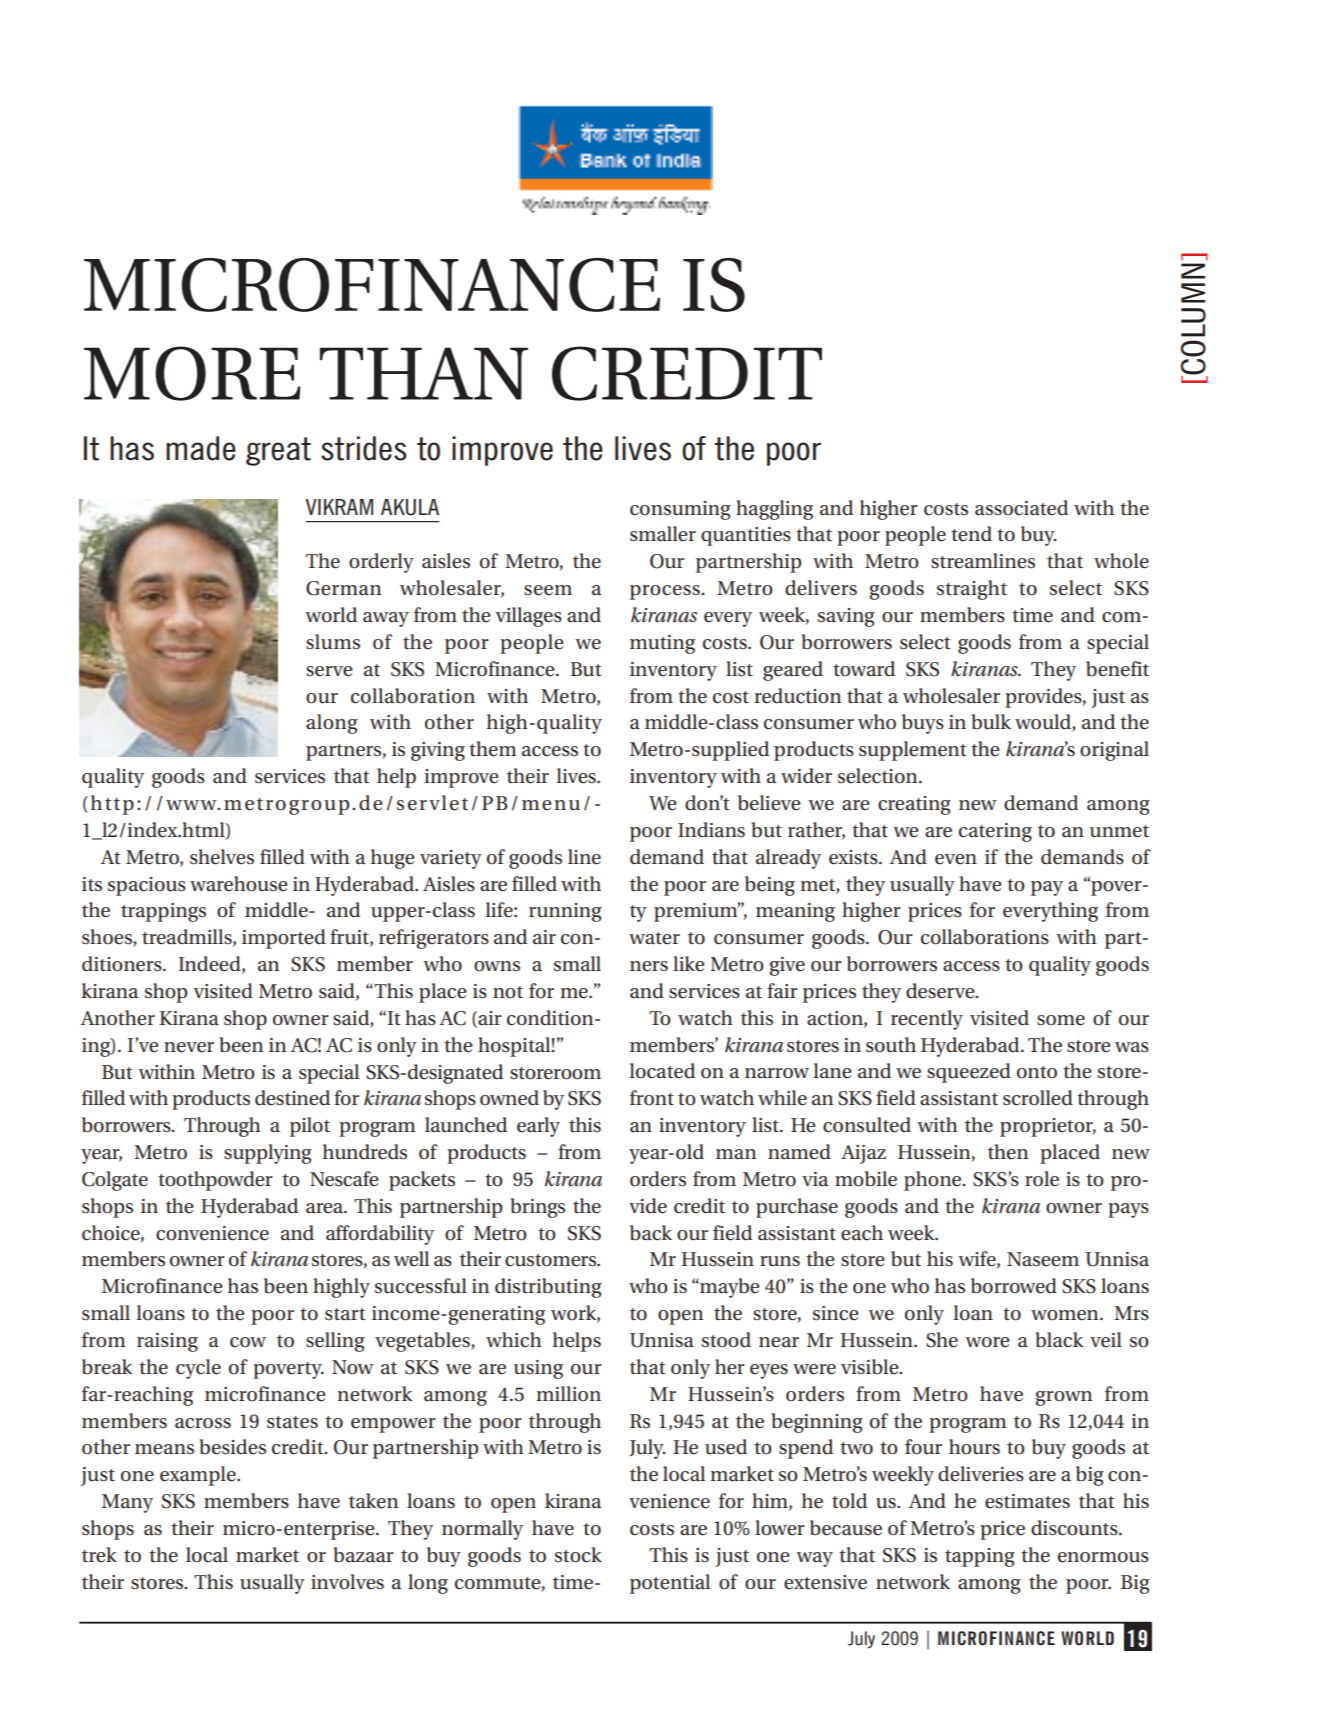 The image size is (1317, 1728). What do you see at coordinates (248, 1342) in the page?
I see `cow` at bounding box center [248, 1342].
